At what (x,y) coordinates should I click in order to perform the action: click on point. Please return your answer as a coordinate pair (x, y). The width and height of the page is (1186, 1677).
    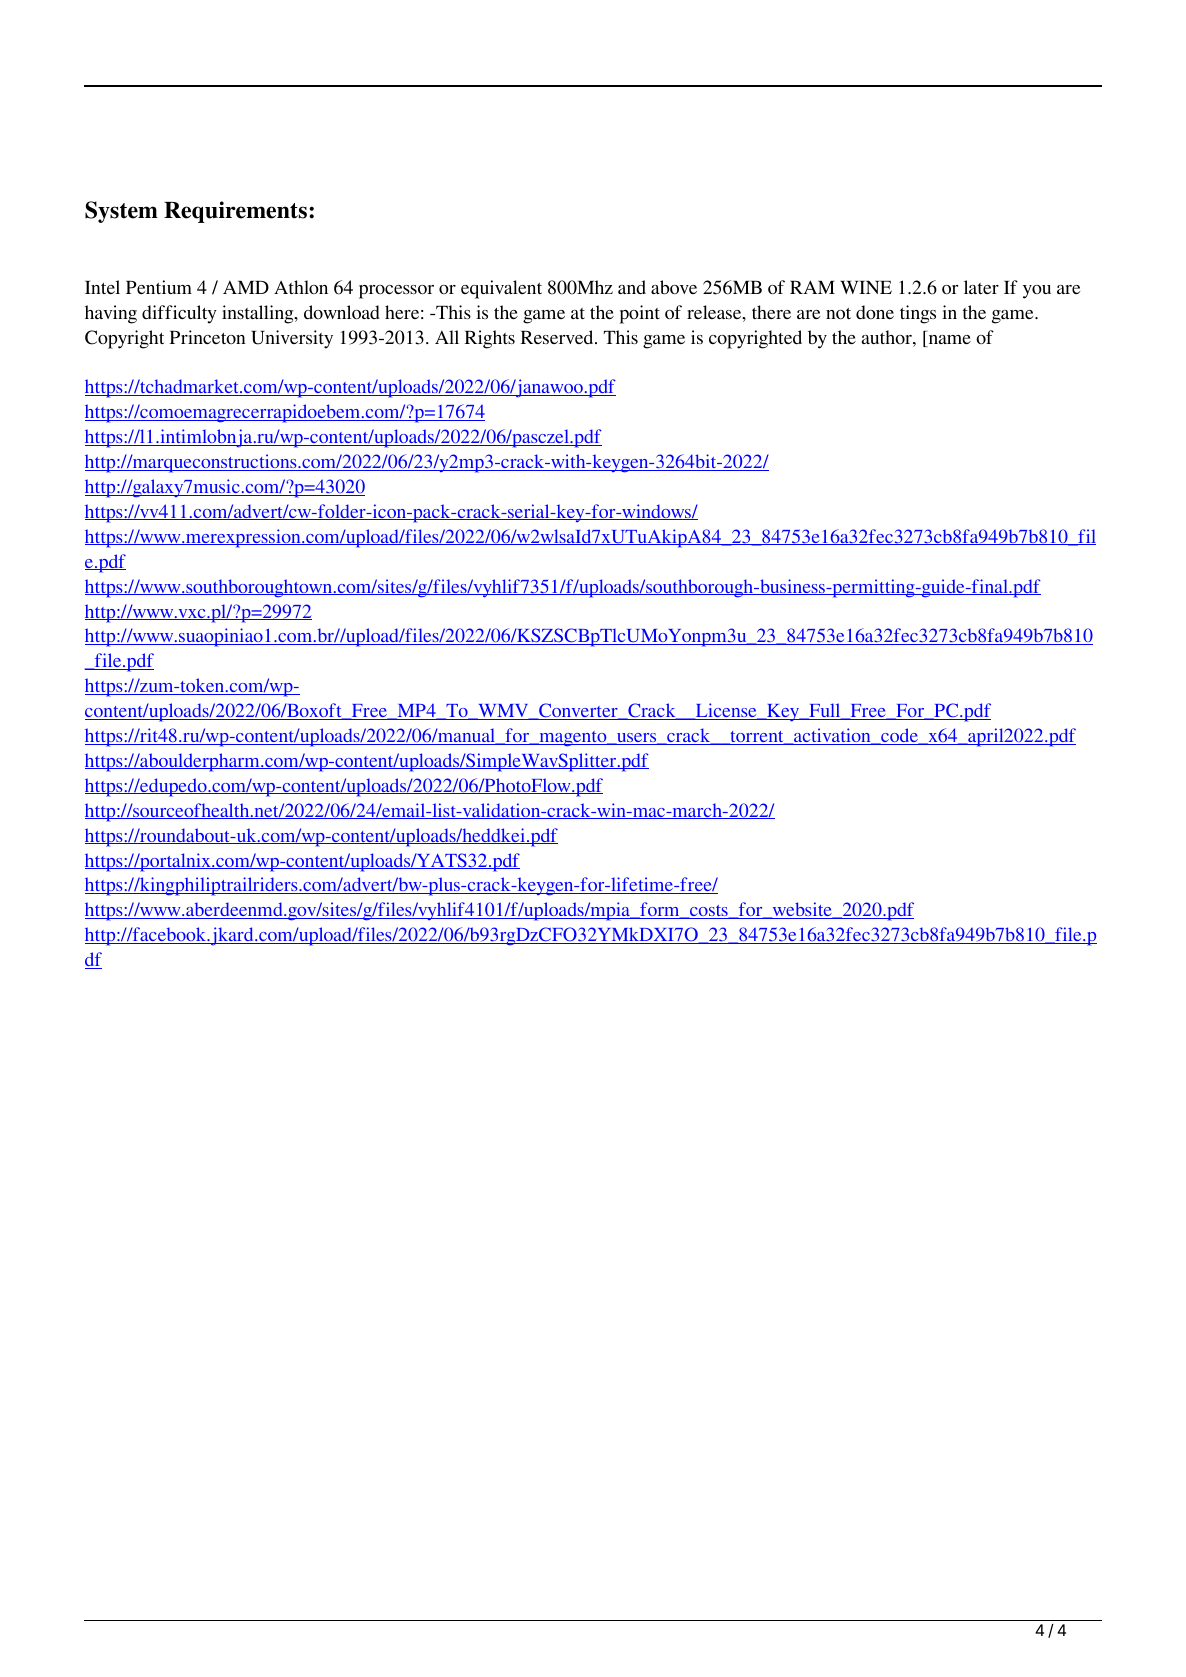
    Looking at the image, I should click on (640, 314).
